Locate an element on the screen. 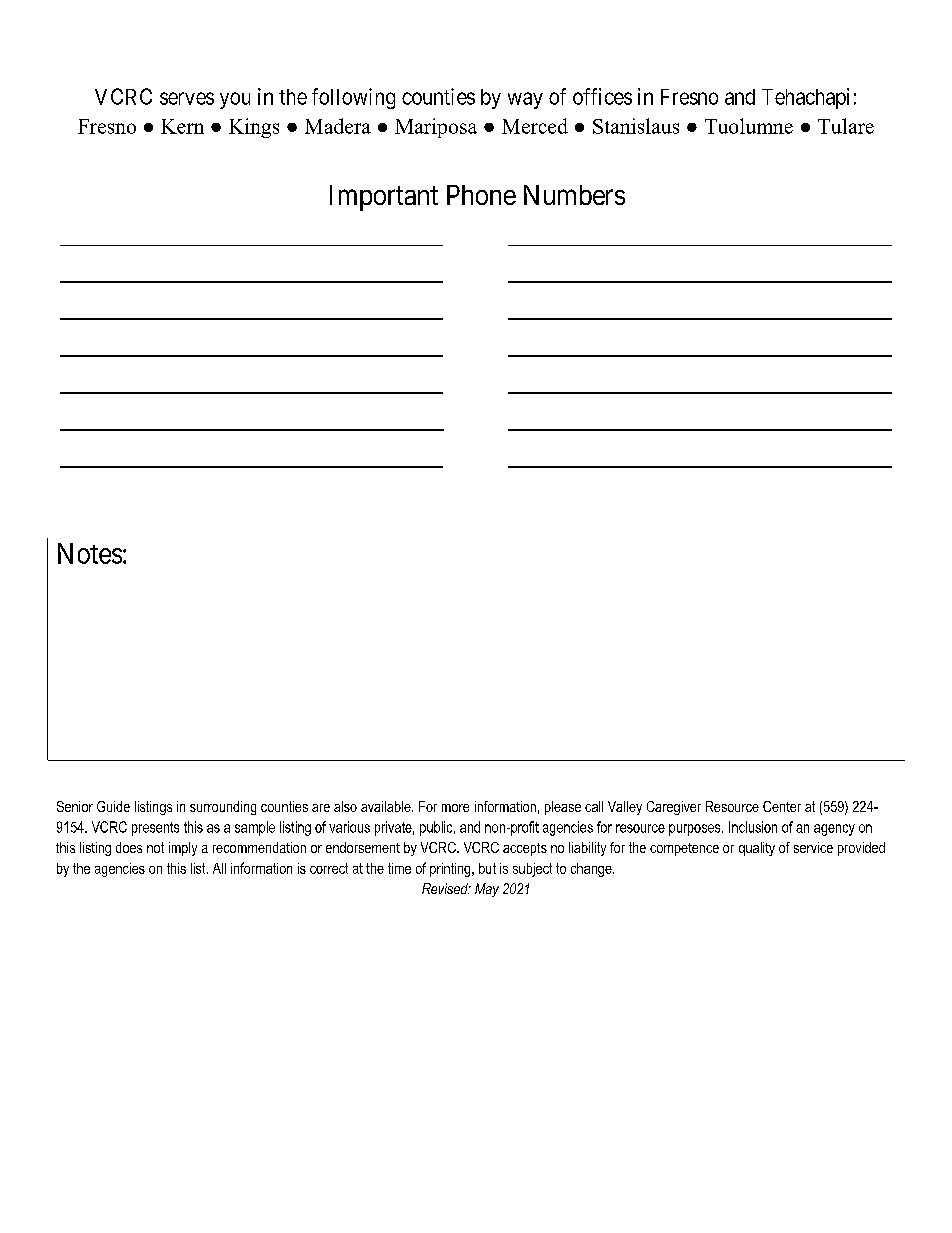 The height and width of the screenshot is (1233, 952). Phone is located at coordinates (481, 195).
